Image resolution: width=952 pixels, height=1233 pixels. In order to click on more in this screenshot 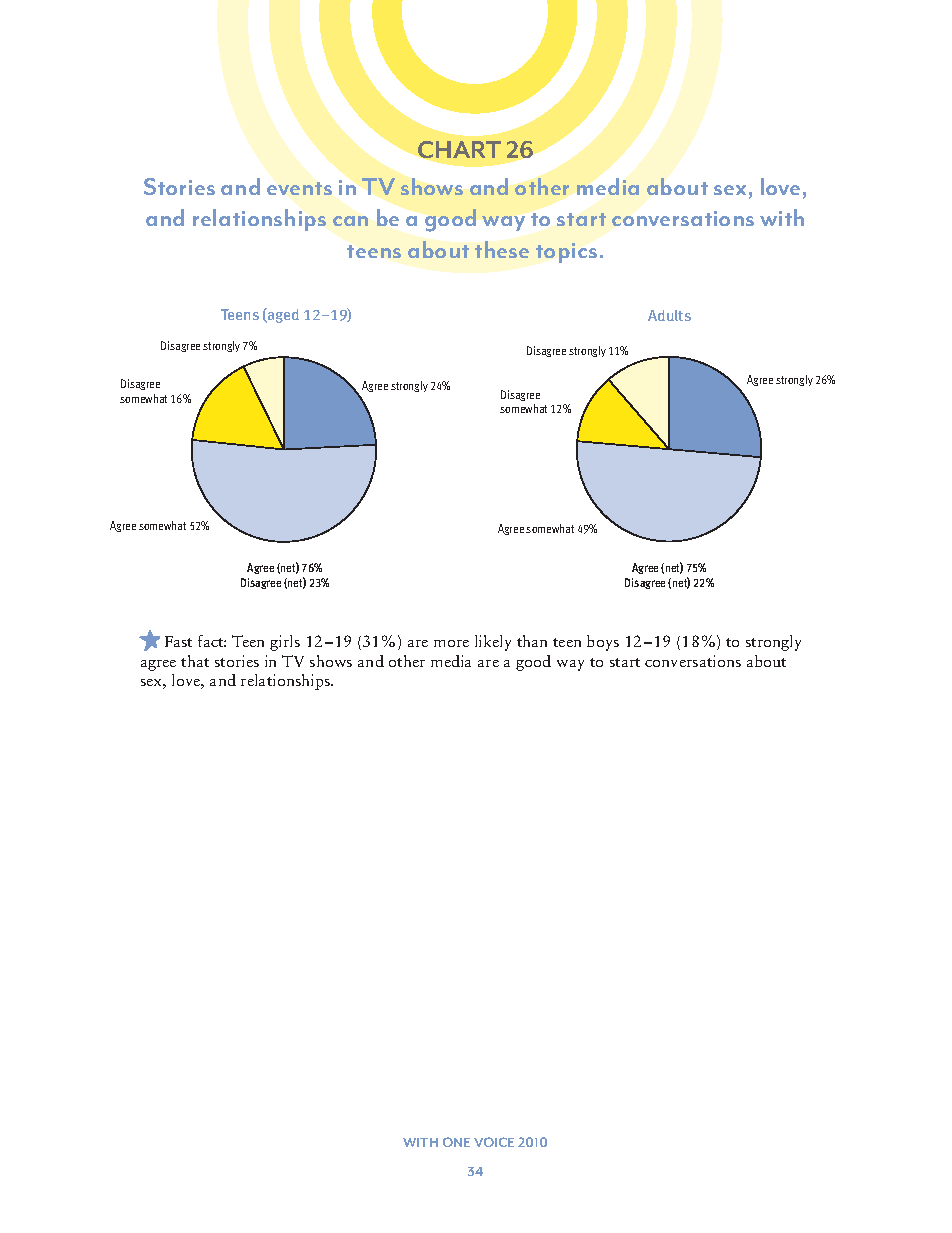, I will do `click(451, 643)`.
